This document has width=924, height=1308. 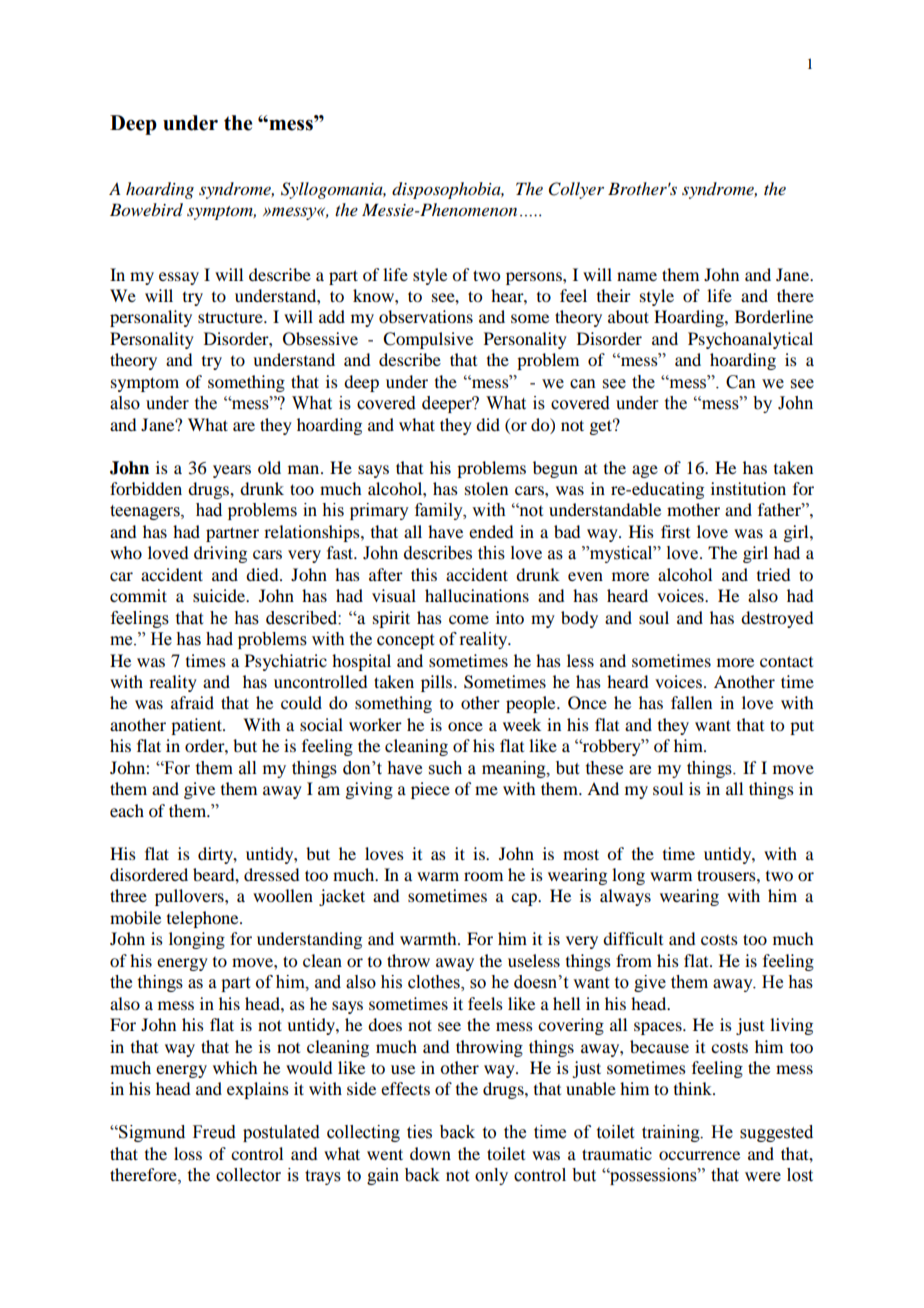 What do you see at coordinates (188, 1153) in the document?
I see `loss` at bounding box center [188, 1153].
